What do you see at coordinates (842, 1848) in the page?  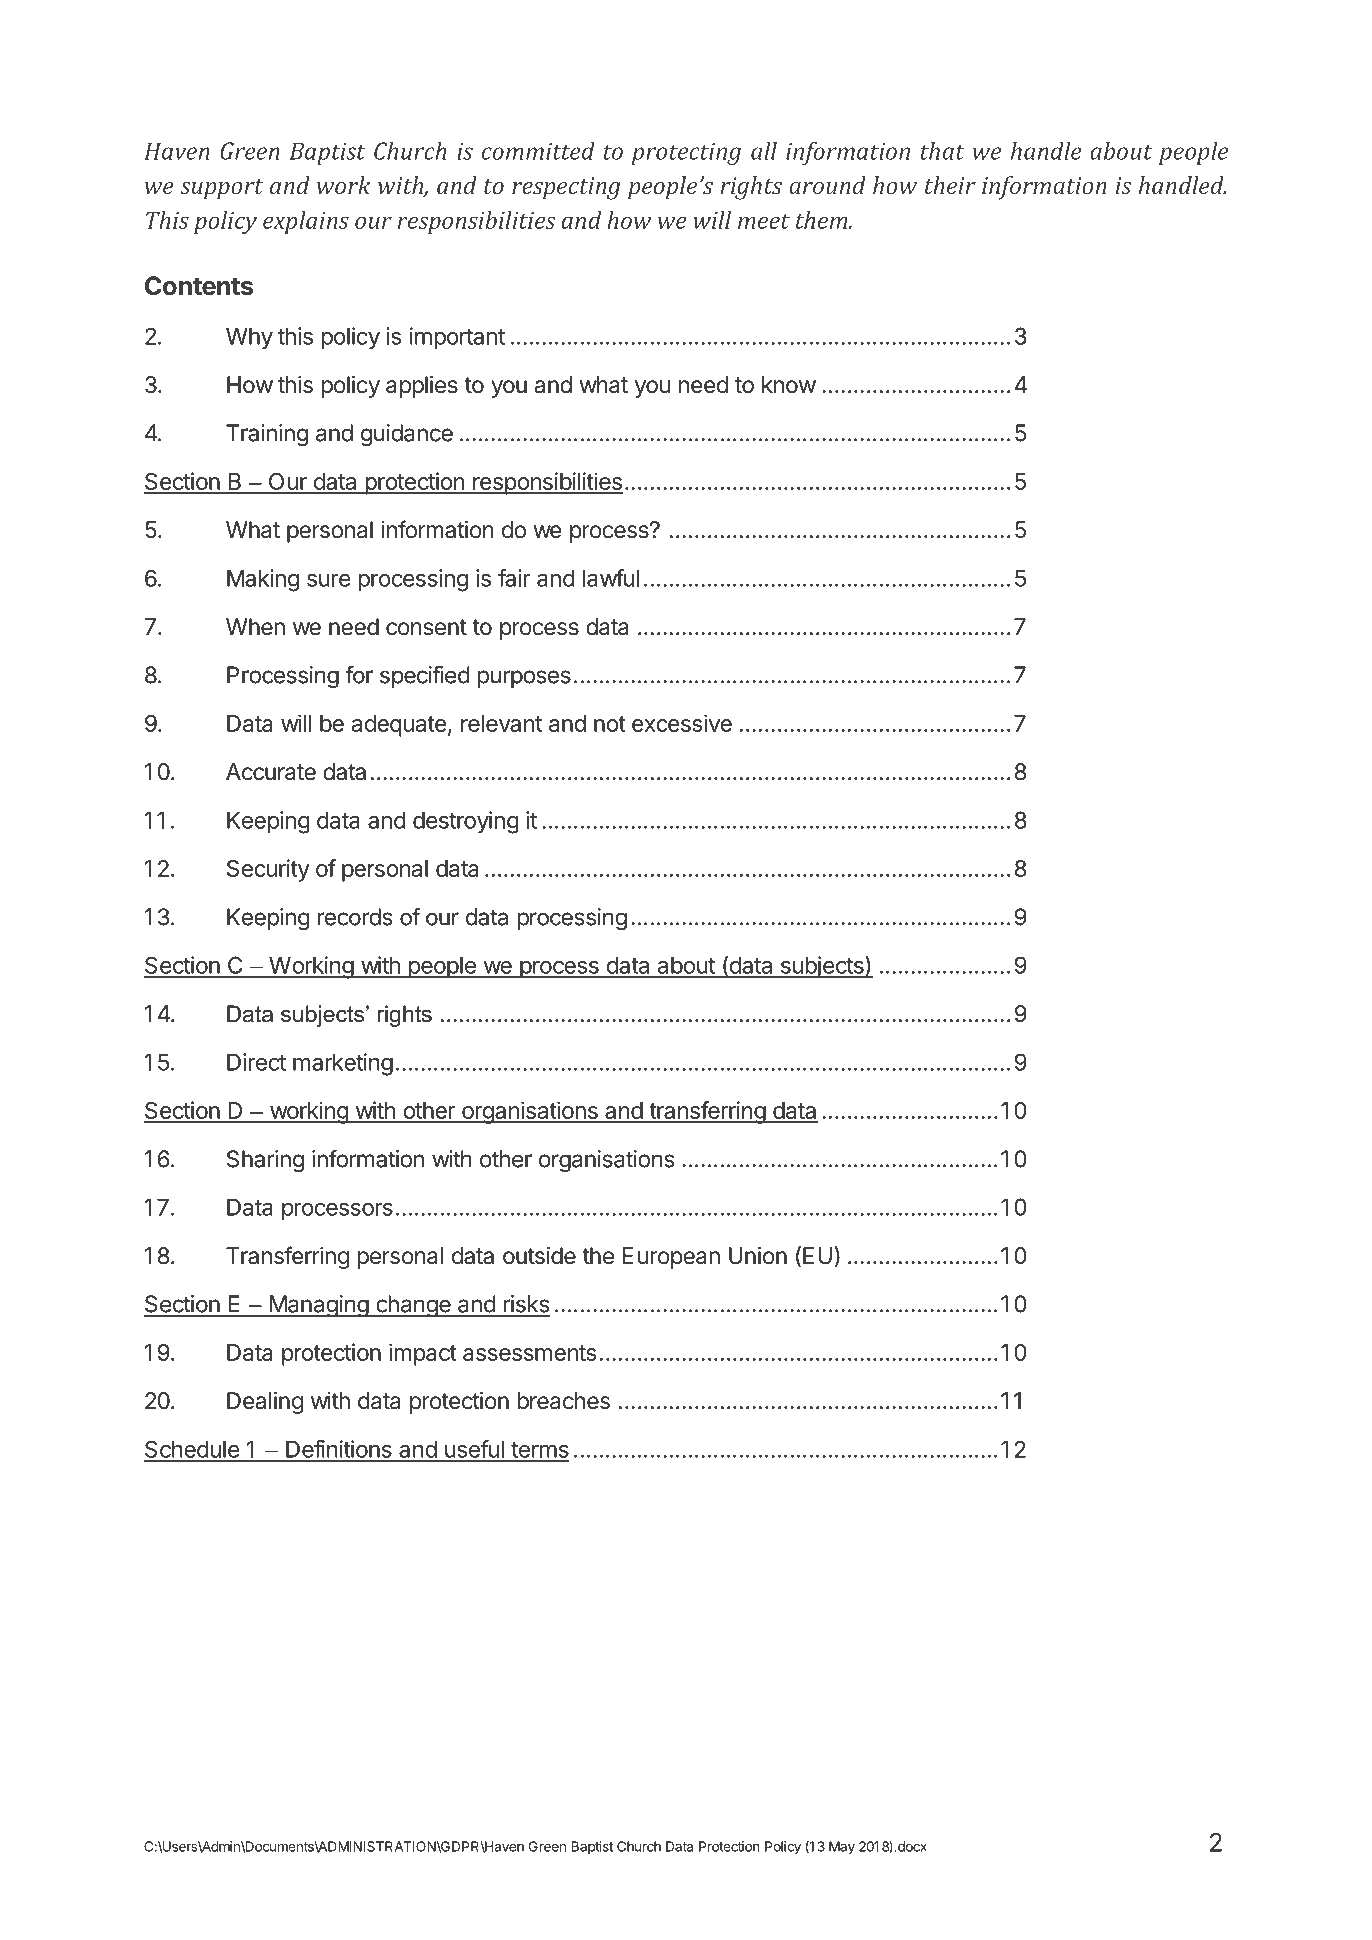 I see `May` at bounding box center [842, 1848].
